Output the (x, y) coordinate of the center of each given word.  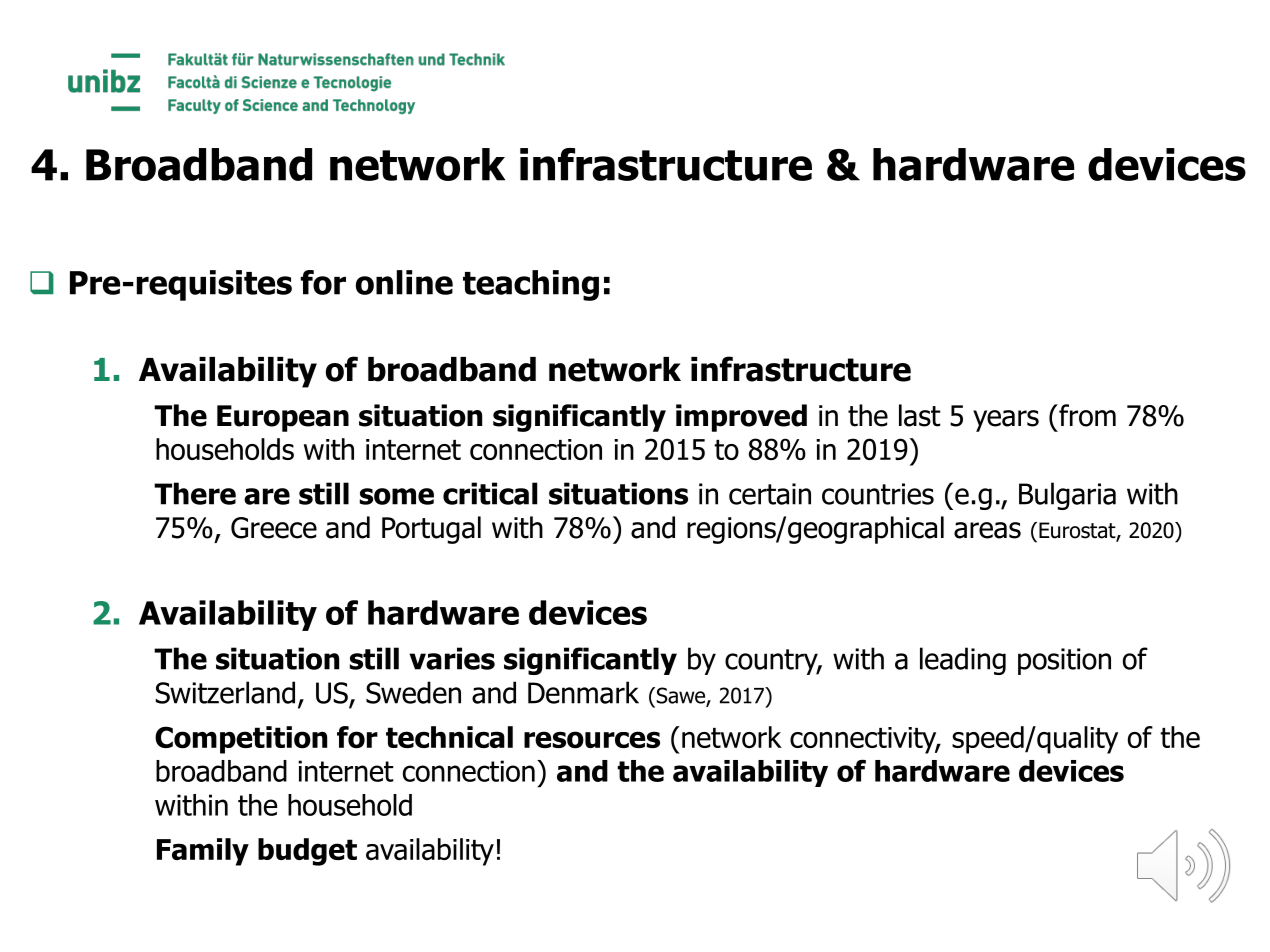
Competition (241, 740)
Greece (274, 528)
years (1006, 421)
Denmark (583, 692)
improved (741, 418)
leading (963, 661)
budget (307, 852)
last (919, 415)
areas (987, 530)
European (283, 418)
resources (592, 740)
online (404, 282)
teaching (531, 285)
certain (770, 494)
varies (452, 658)
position (1064, 661)
